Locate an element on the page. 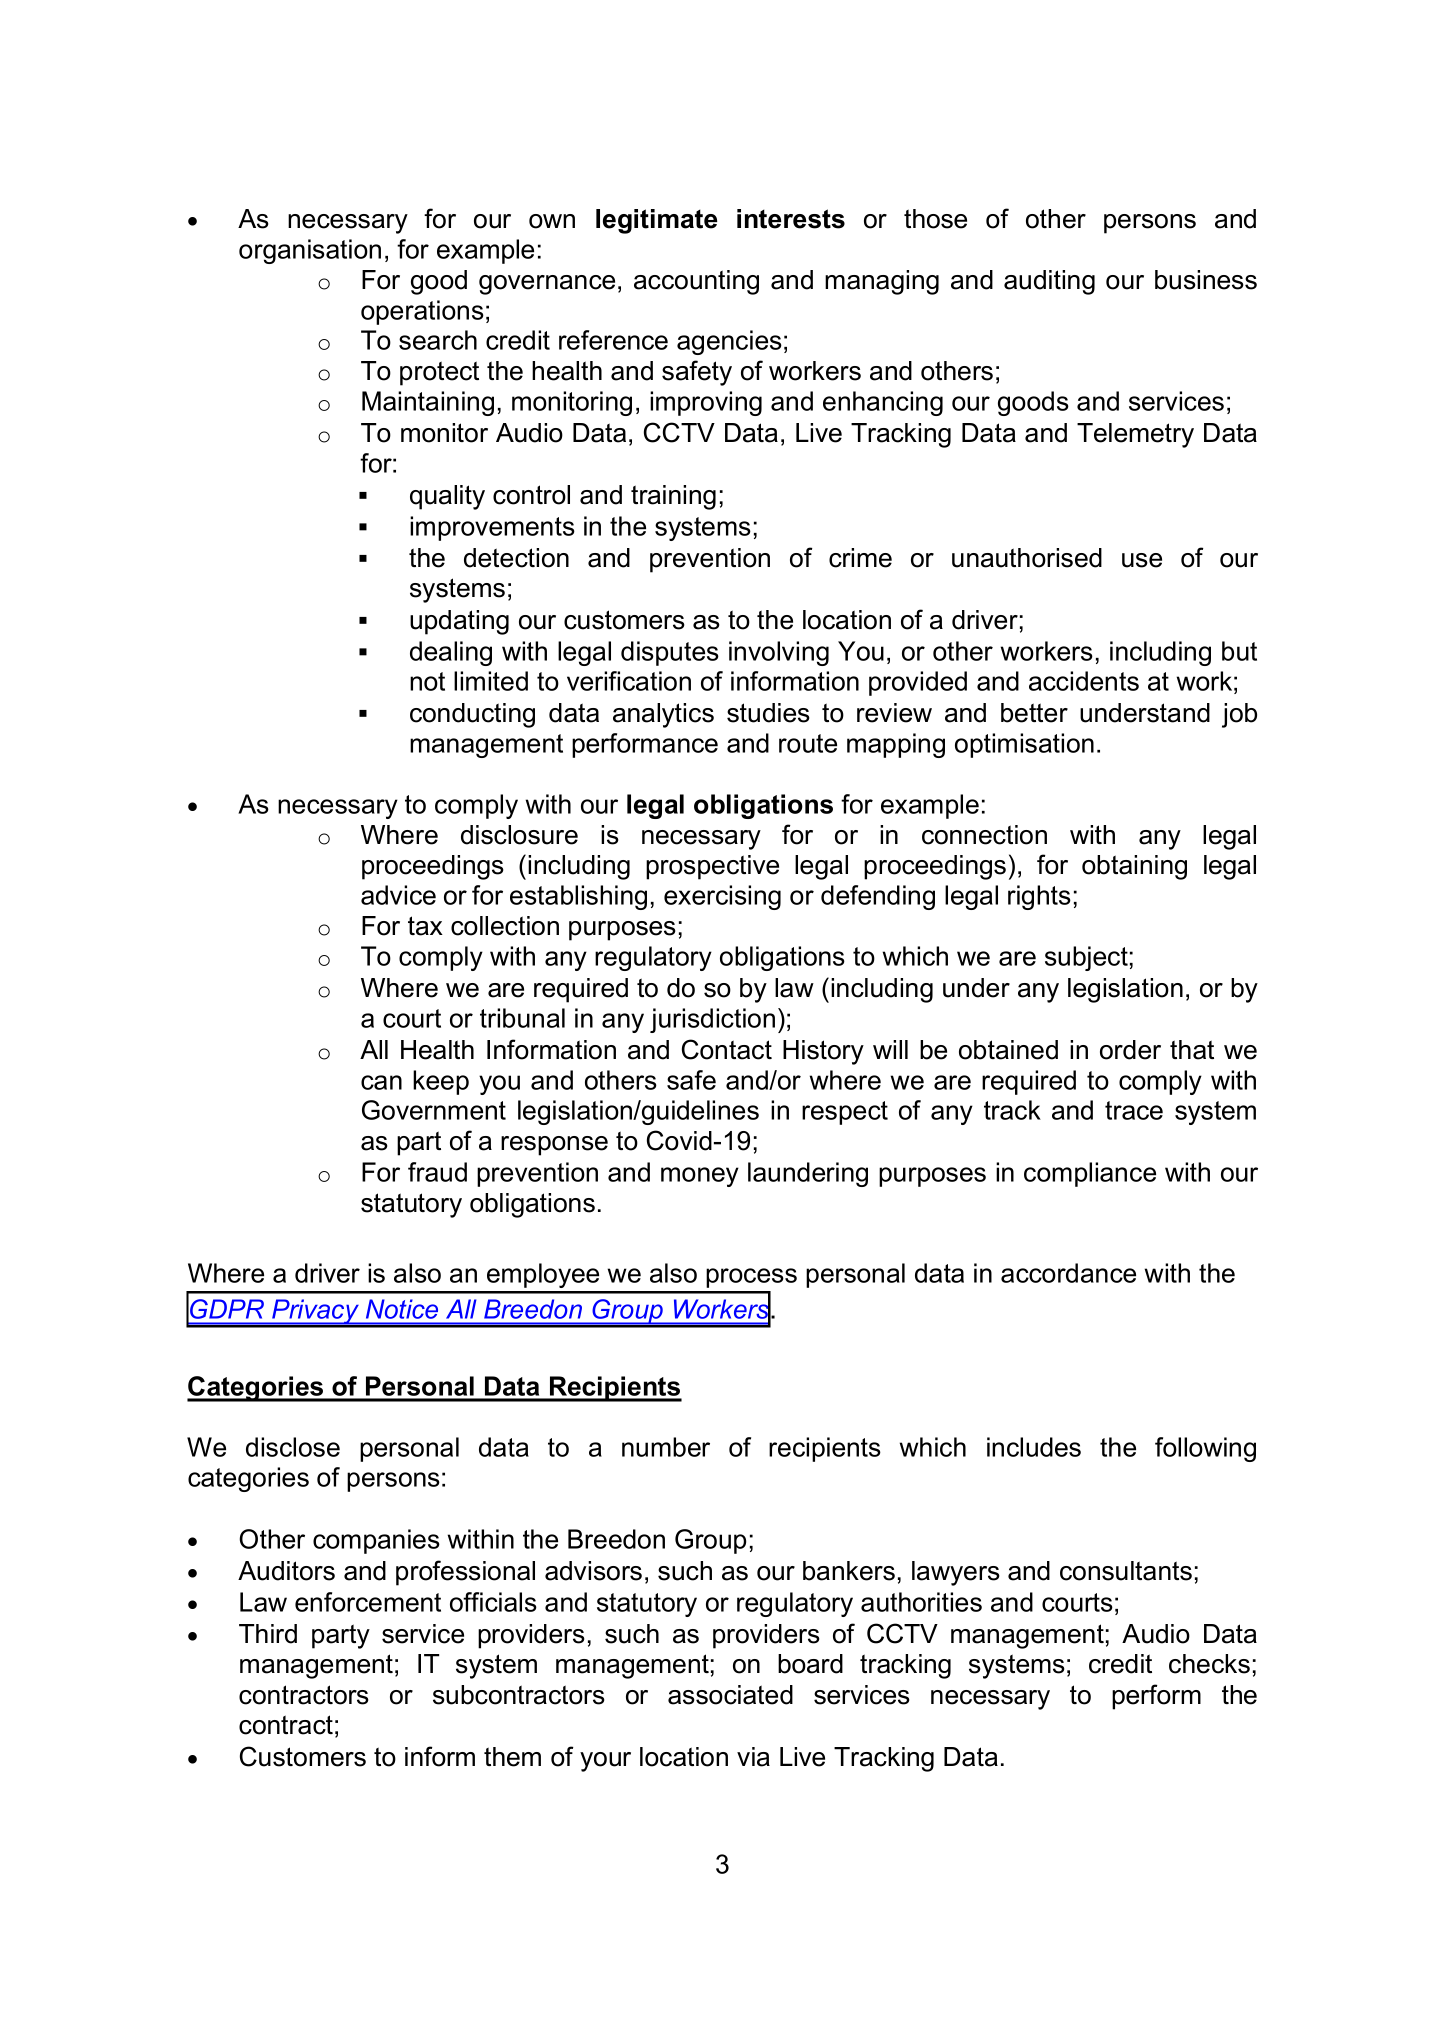  accidents is located at coordinates (1084, 681).
